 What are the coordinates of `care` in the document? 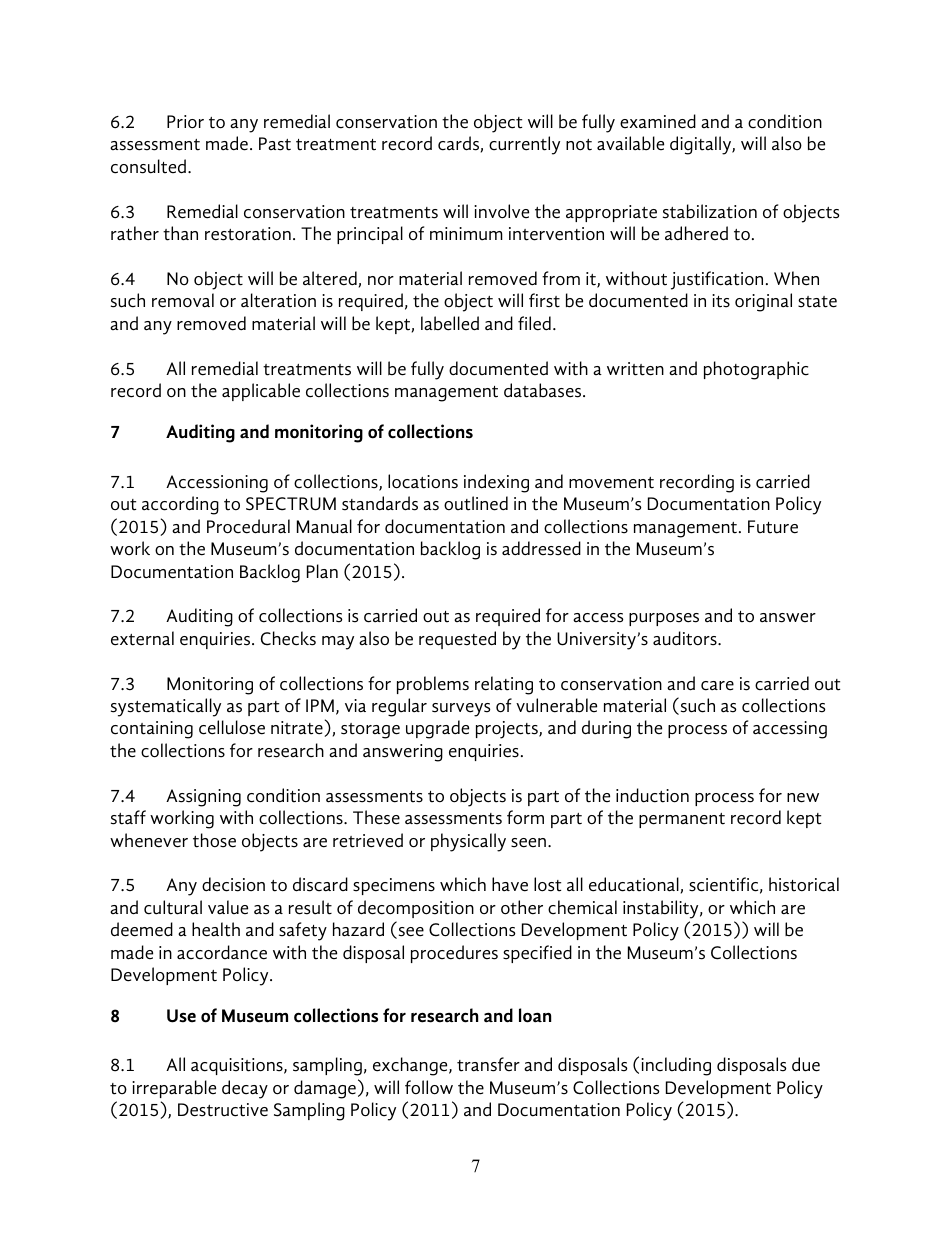 It's located at (717, 686).
